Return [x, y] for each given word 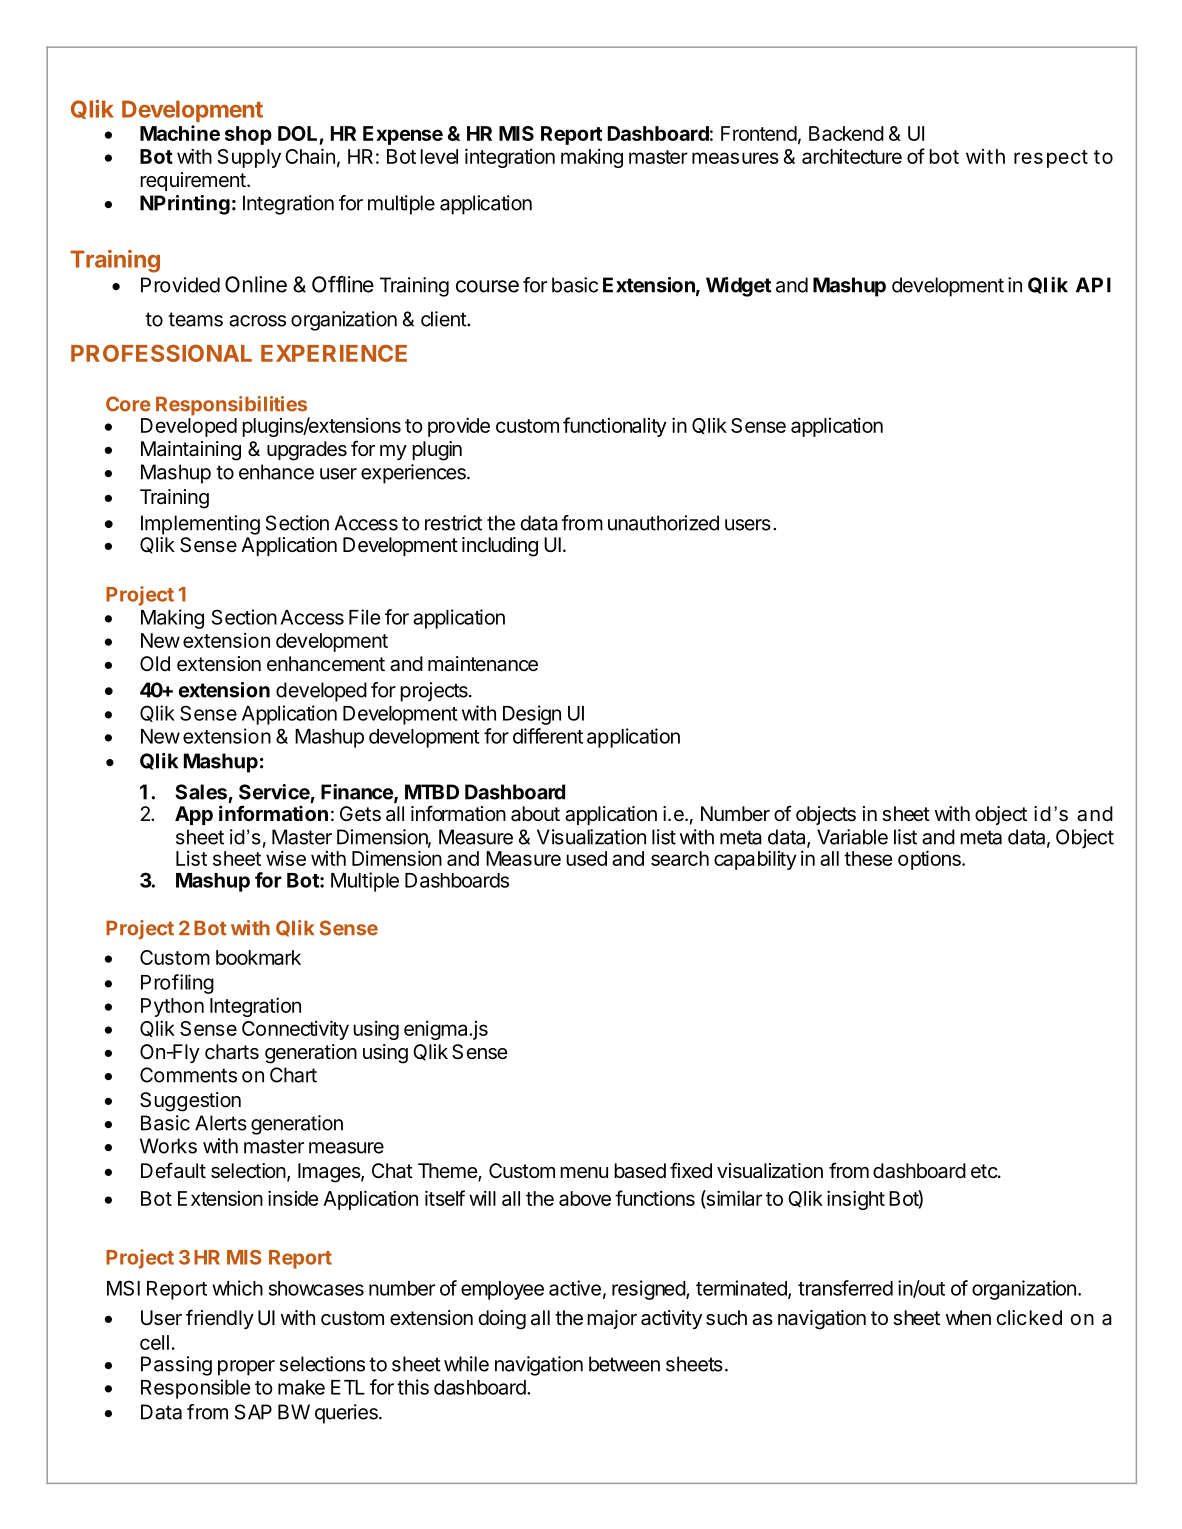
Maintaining [191, 451]
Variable [852, 837]
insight [856, 1200]
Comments [188, 1075]
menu [584, 1173]
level [439, 156]
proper [246, 1368]
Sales [201, 792]
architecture [852, 156]
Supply [249, 158]
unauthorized [663, 523]
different [548, 736]
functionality [615, 427]
